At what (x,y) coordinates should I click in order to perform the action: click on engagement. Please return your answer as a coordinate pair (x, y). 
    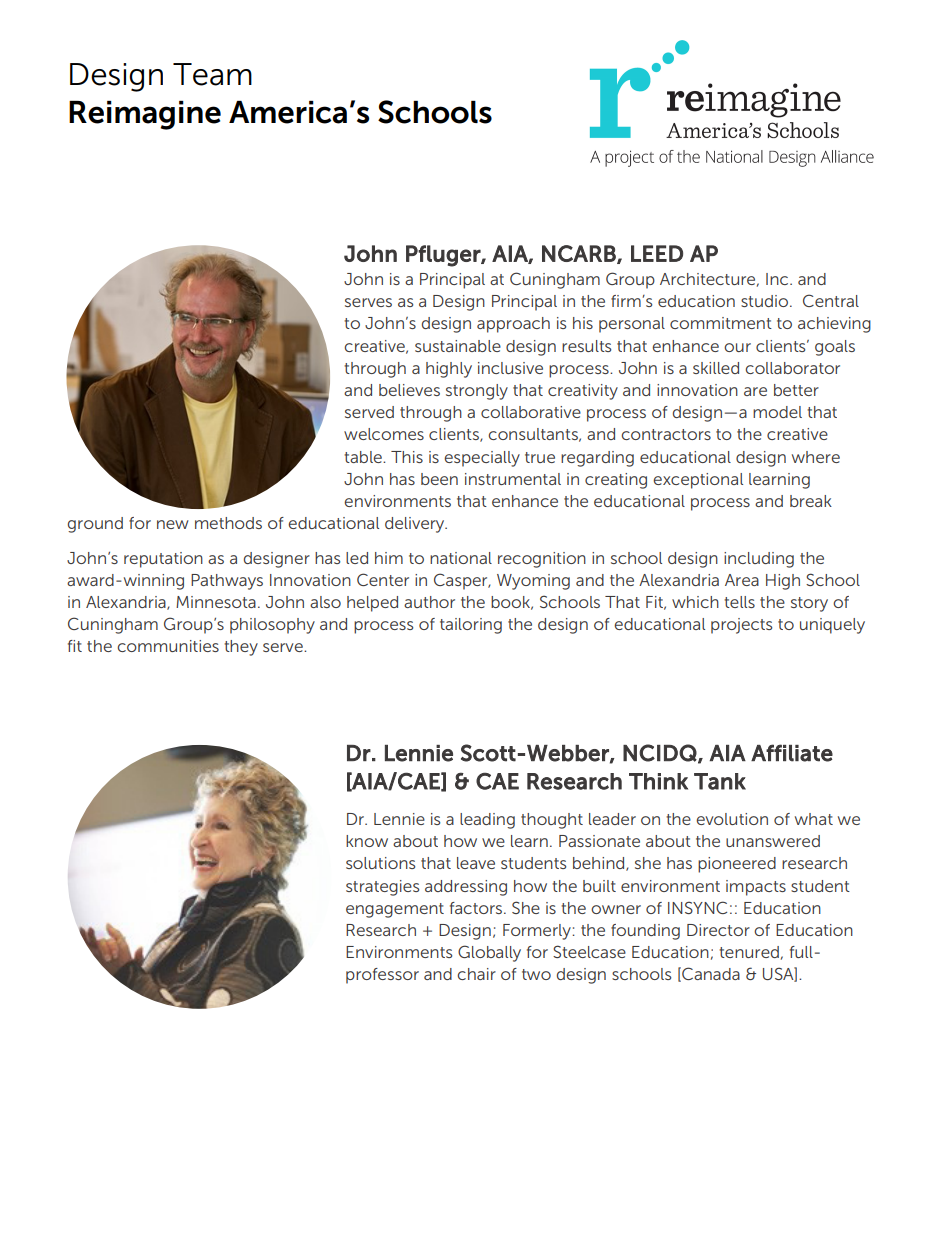
    Looking at the image, I should click on (395, 910).
